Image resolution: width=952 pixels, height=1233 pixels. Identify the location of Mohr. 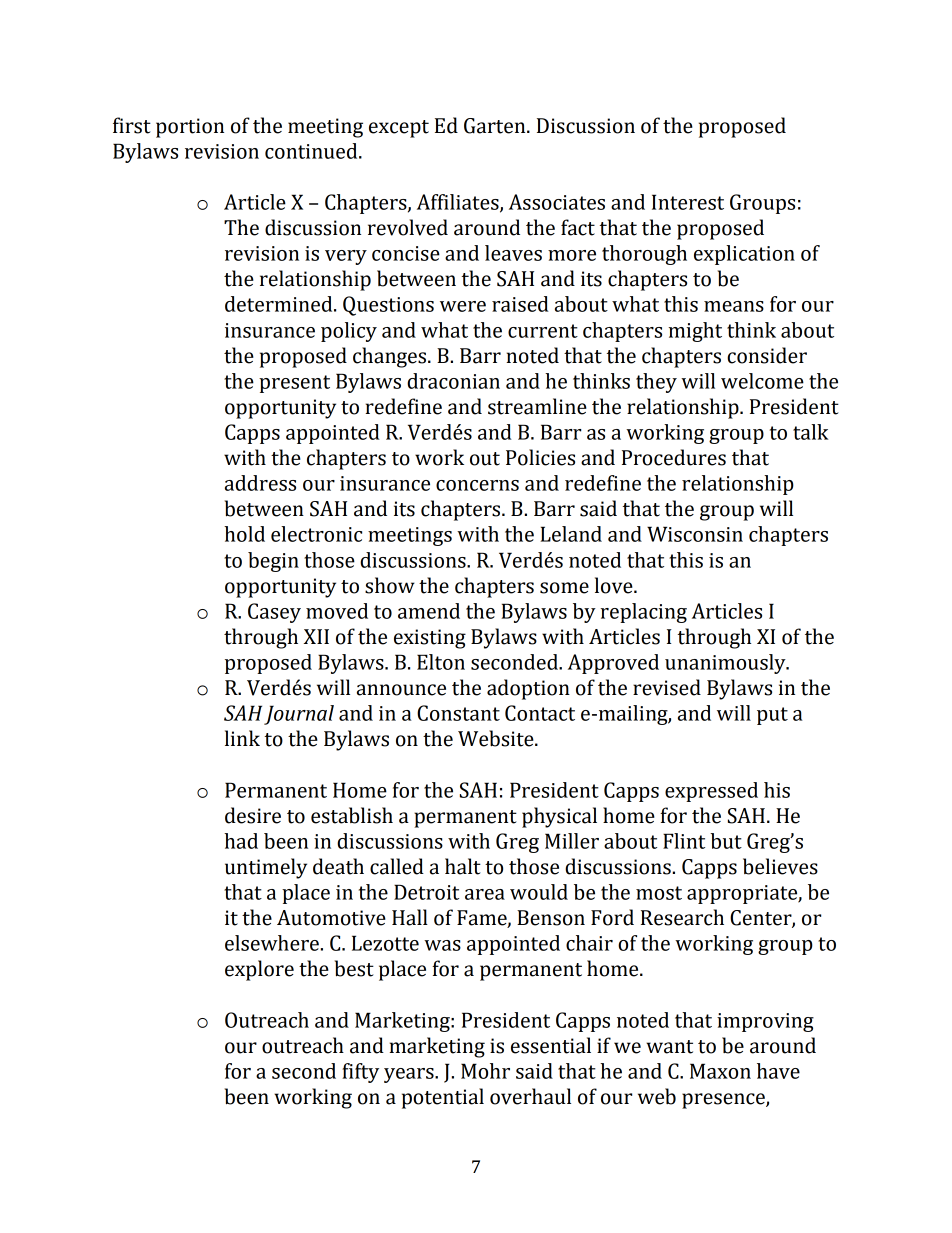
(485, 1071).
